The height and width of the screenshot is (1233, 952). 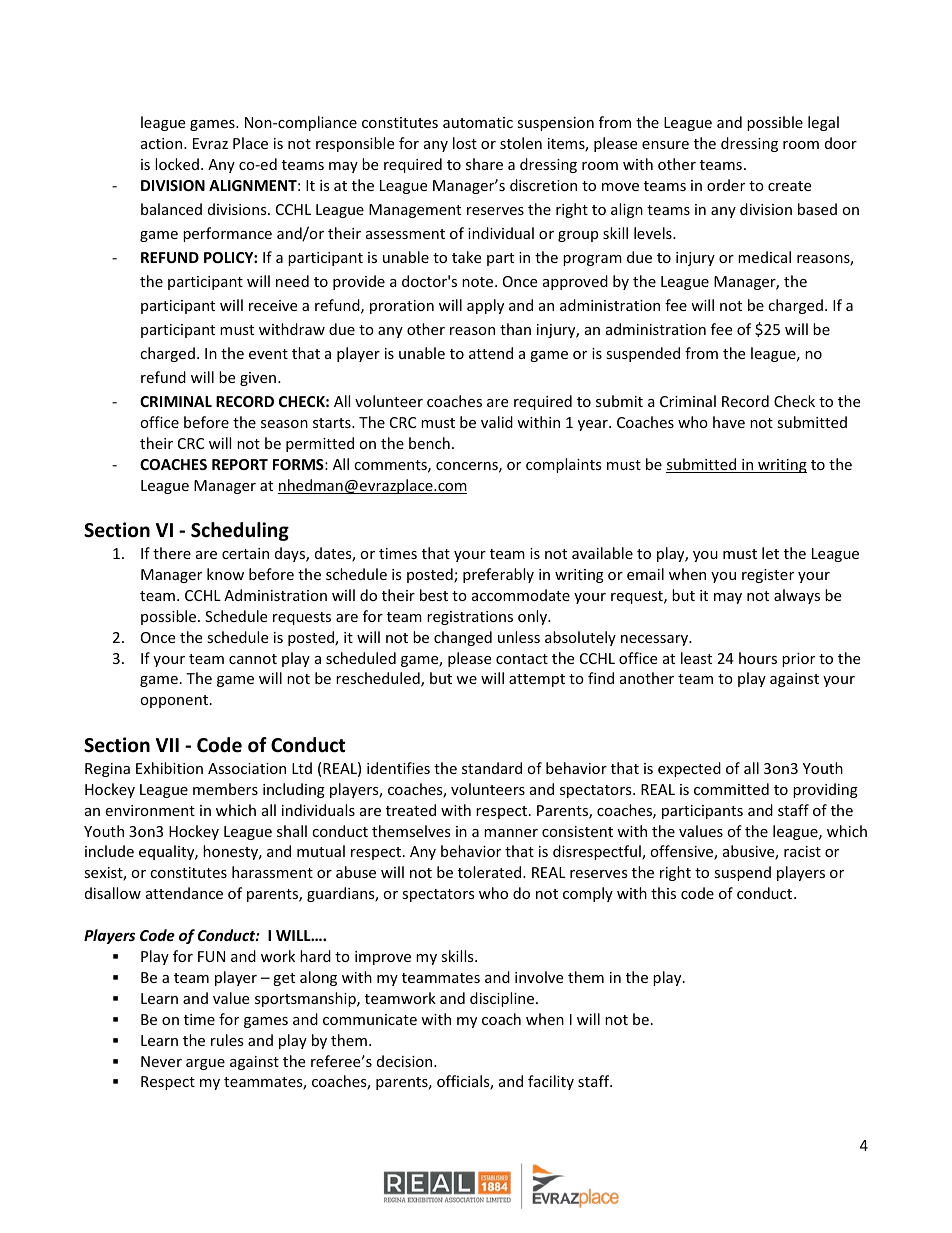 What do you see at coordinates (258, 379) in the screenshot?
I see `given` at bounding box center [258, 379].
